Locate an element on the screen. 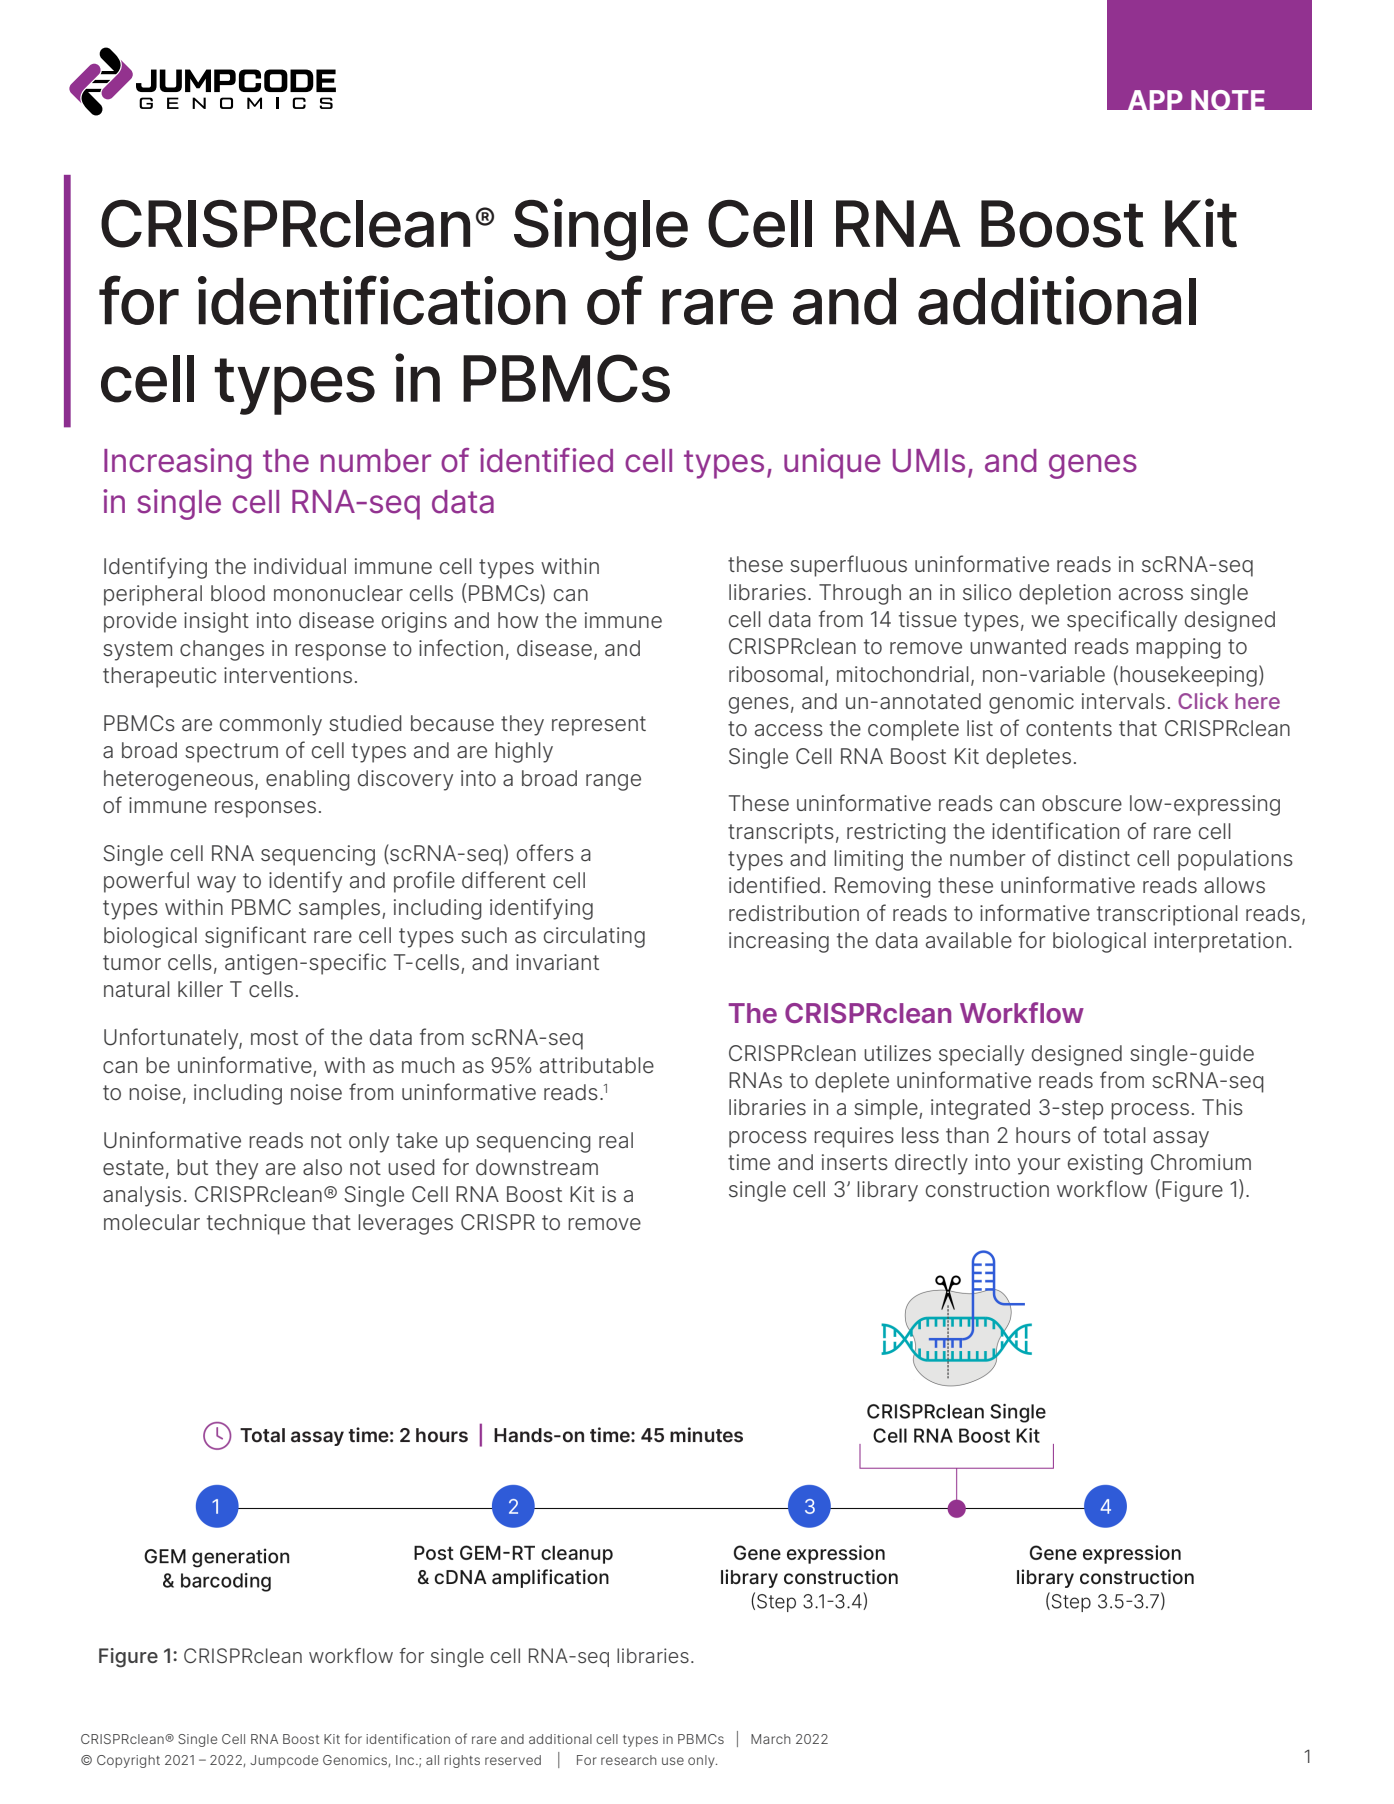 This screenshot has height=1804, width=1394. redistribution is located at coordinates (794, 913).
